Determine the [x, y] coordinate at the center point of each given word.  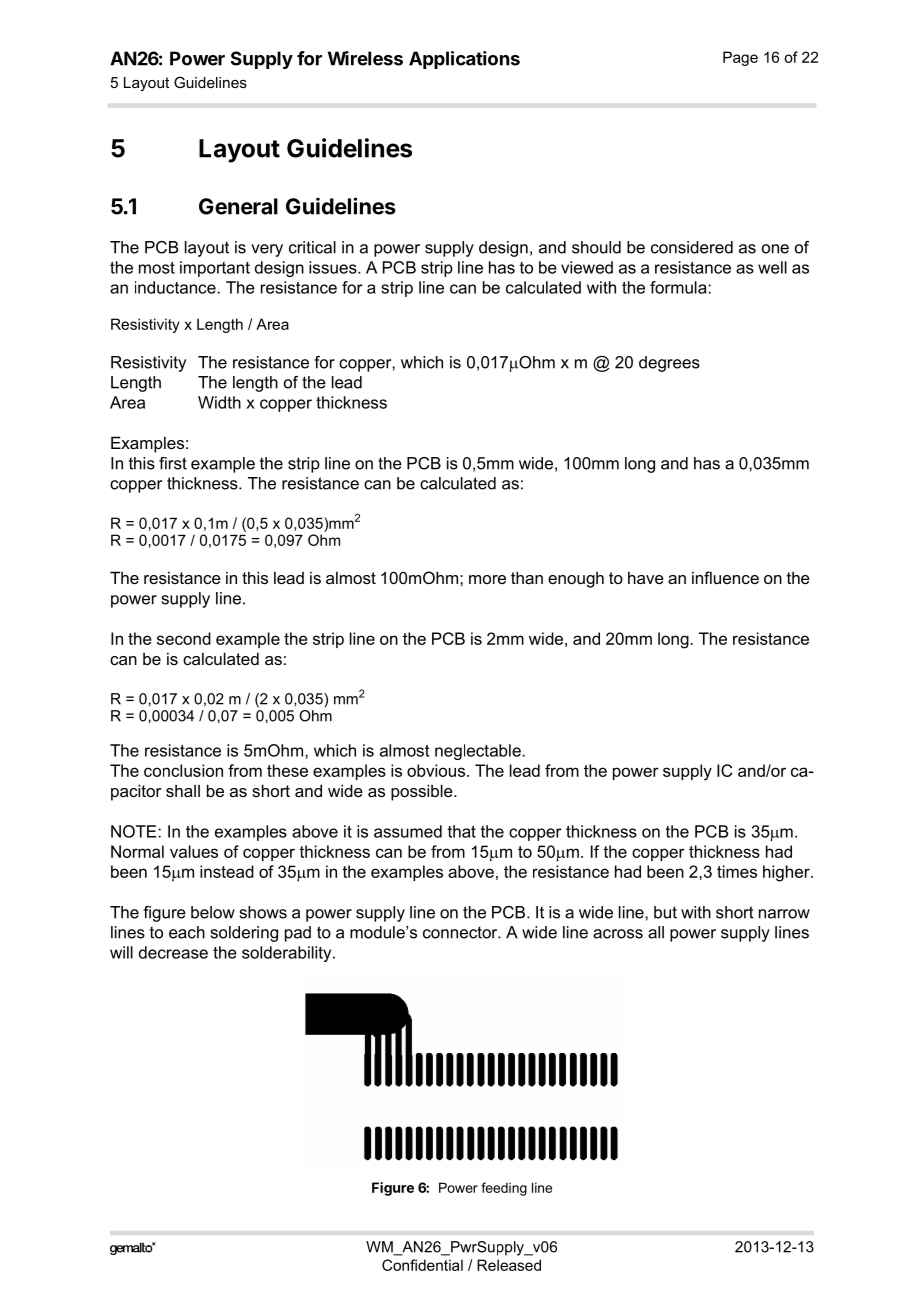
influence [725, 577]
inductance [176, 287]
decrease [173, 952]
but [665, 912]
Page [740, 58]
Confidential [422, 1265]
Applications [464, 60]
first [173, 463]
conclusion [183, 770]
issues [334, 267]
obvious [437, 770]
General [238, 206]
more [487, 579]
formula [679, 287]
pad [298, 934]
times [737, 871]
